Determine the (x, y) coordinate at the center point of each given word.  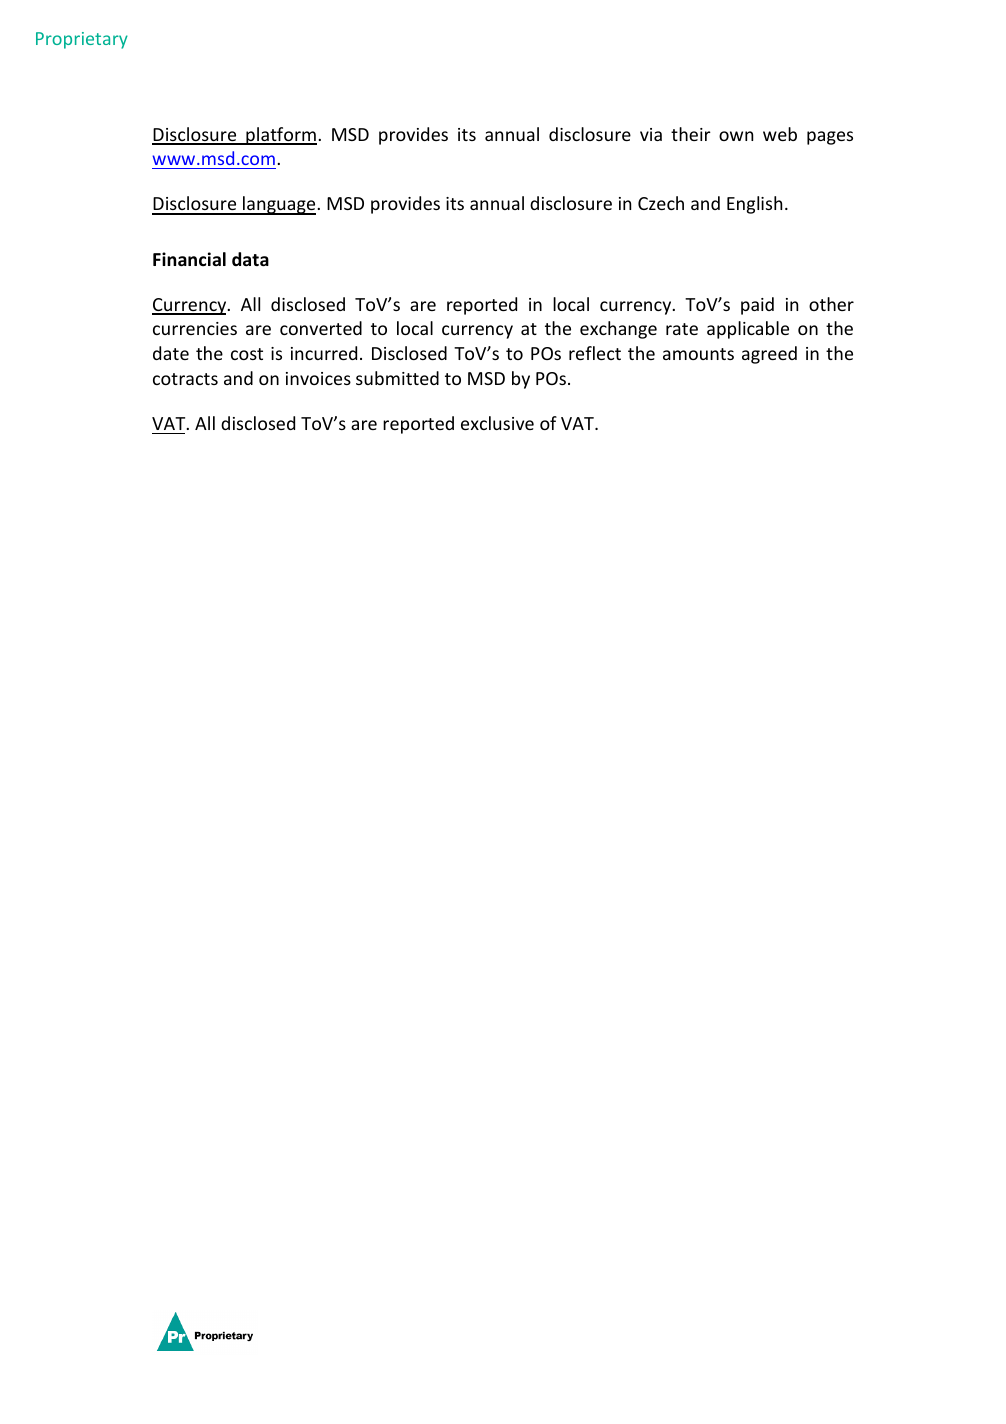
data (250, 259)
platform (280, 136)
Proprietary (82, 40)
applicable (748, 330)
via (651, 134)
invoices (318, 378)
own (736, 136)
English (754, 205)
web (780, 134)
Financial (189, 259)
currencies (195, 328)
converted (321, 328)
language (279, 205)
